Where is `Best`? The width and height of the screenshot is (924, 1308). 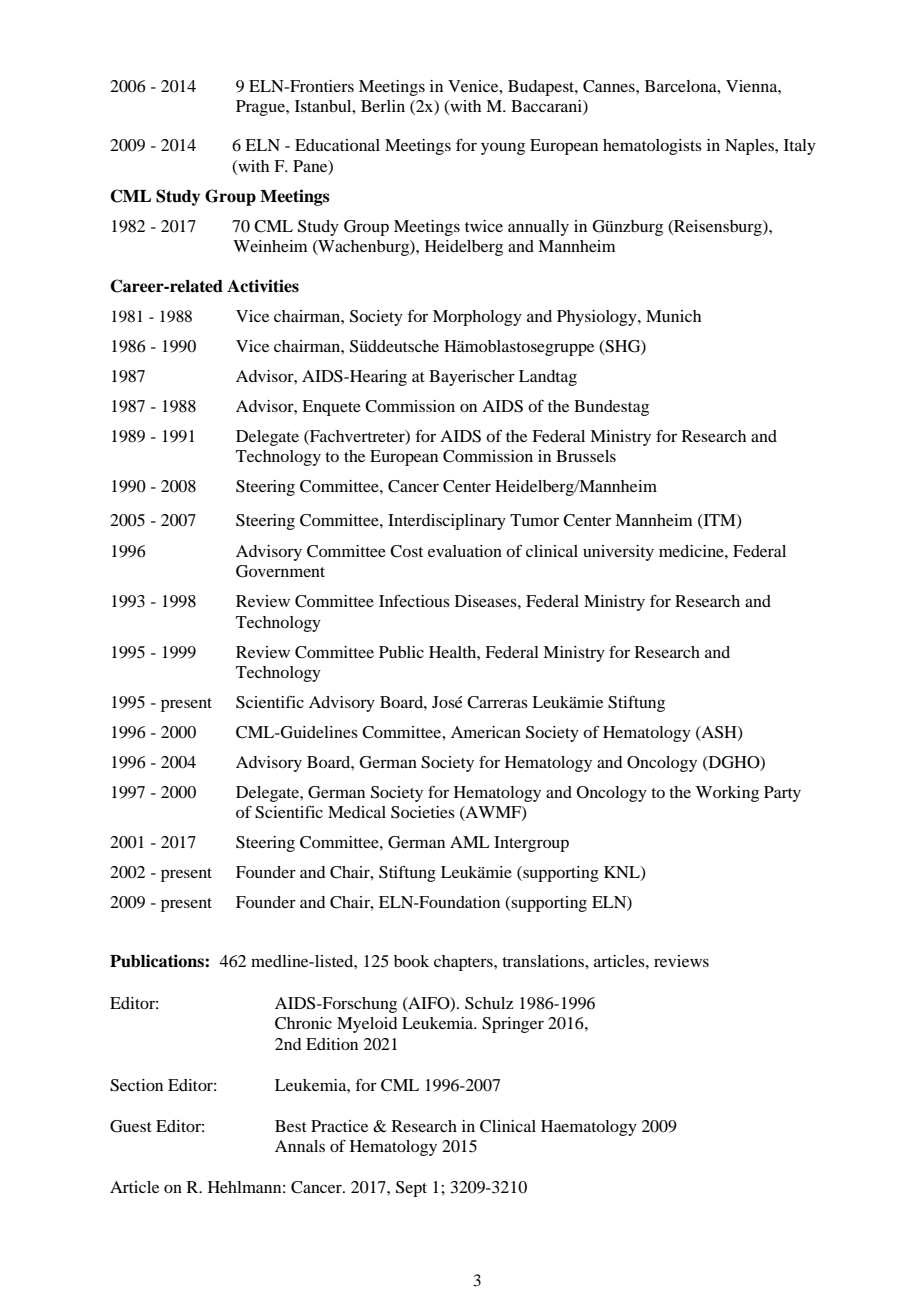
Best is located at coordinates (291, 1126).
